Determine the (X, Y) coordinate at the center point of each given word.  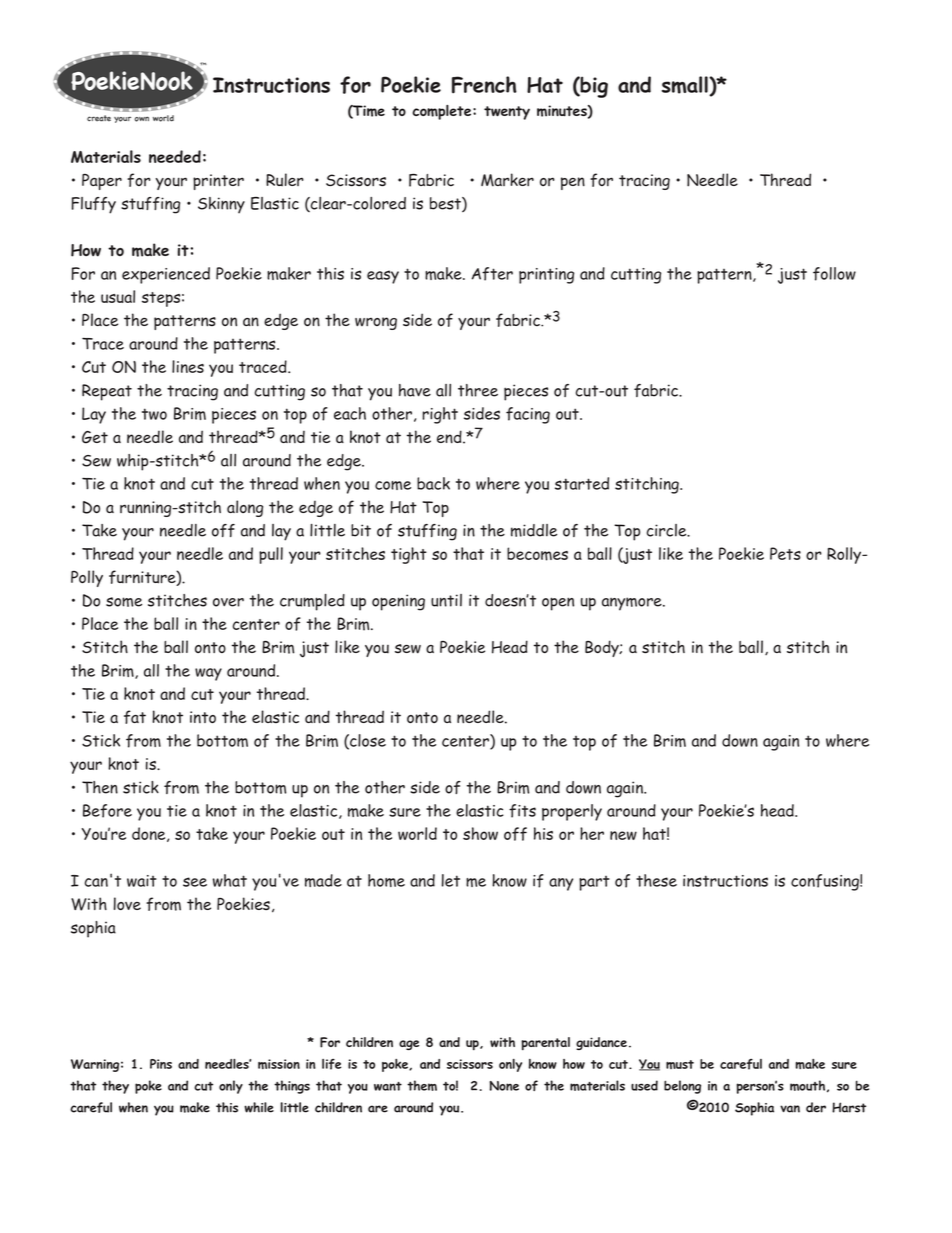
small (686, 86)
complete (443, 112)
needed (175, 156)
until (446, 600)
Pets (785, 553)
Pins (161, 1064)
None (504, 1086)
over (228, 602)
